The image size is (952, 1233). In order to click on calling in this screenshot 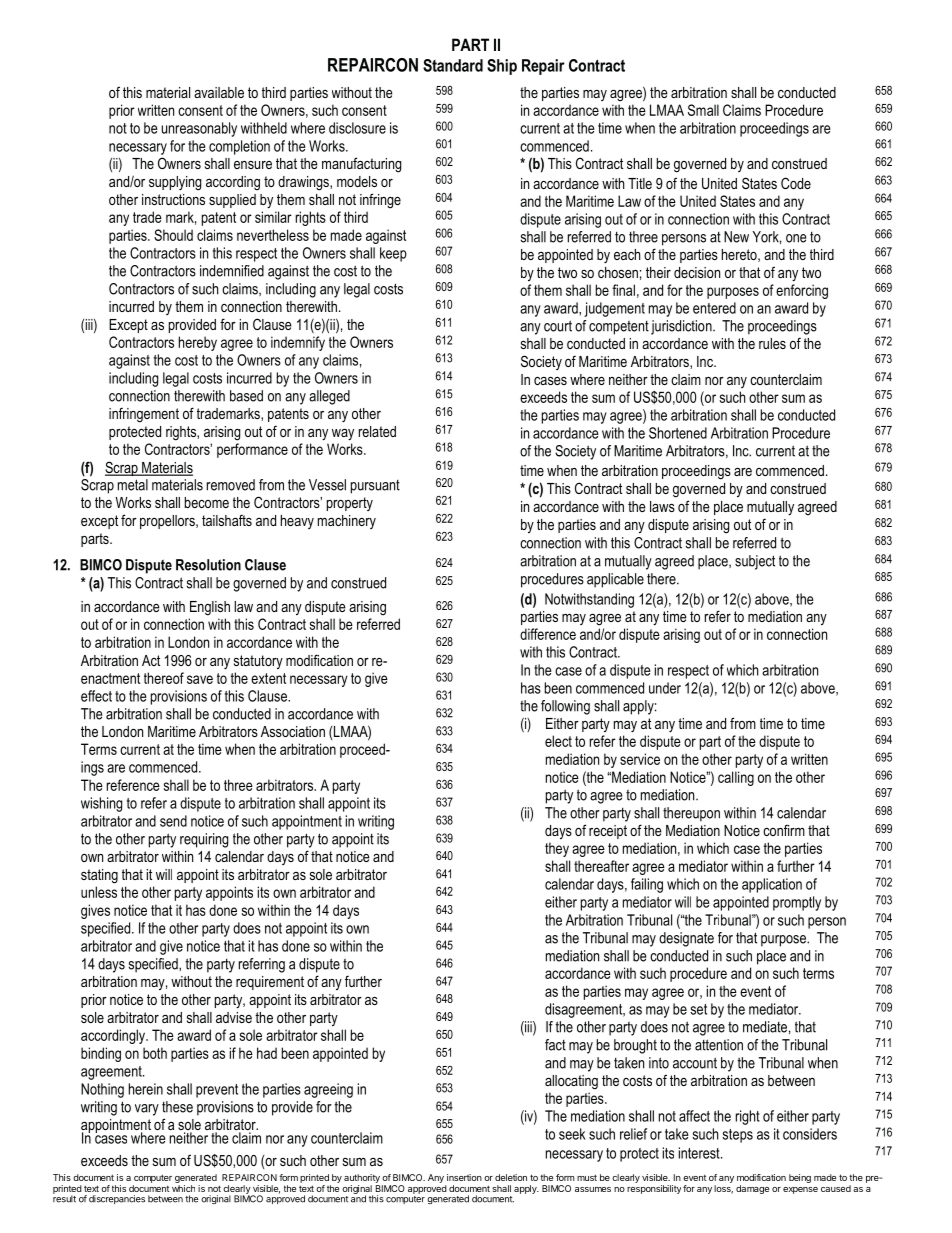, I will do `click(736, 778)`.
